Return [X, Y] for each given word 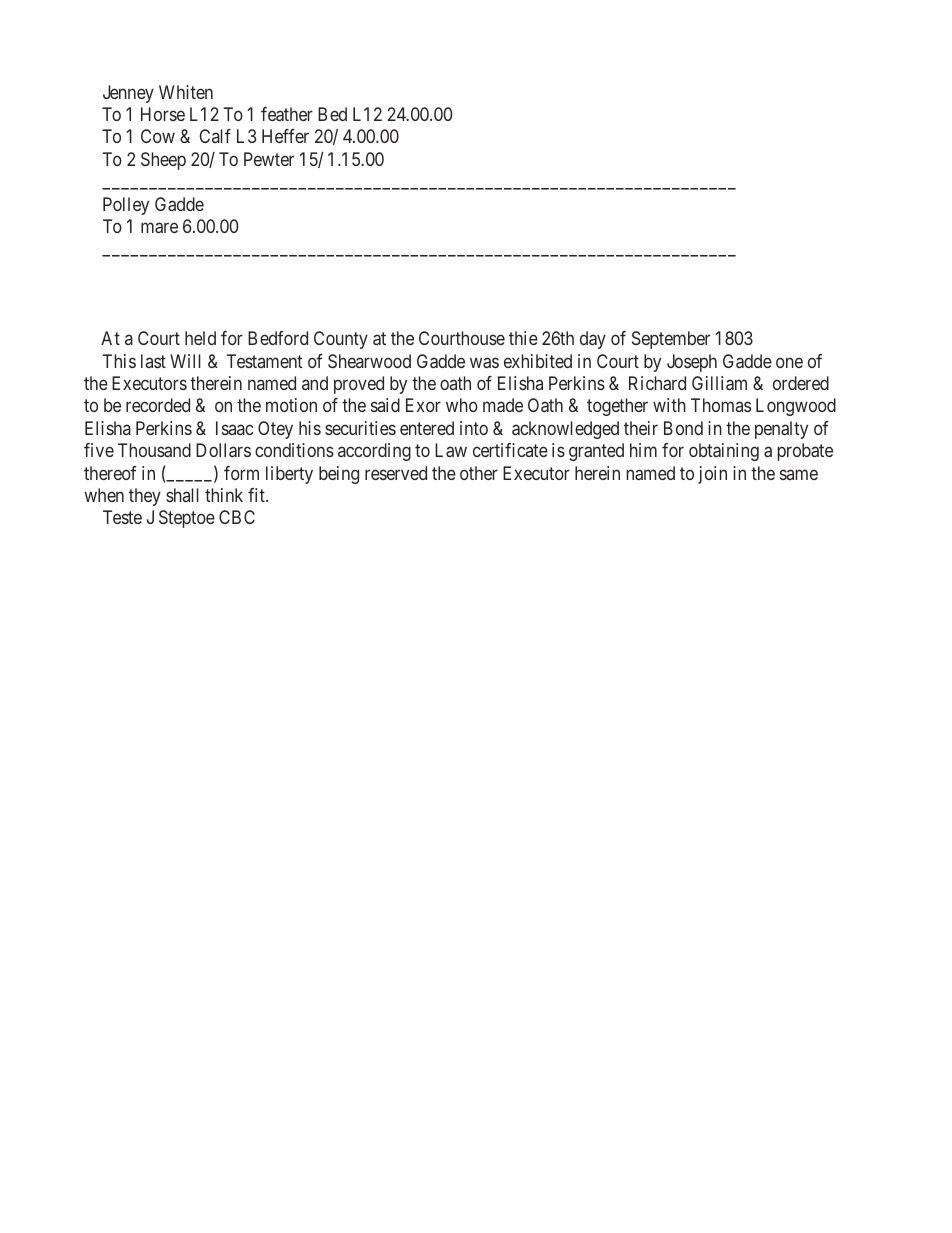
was [484, 362]
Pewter [269, 159]
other [479, 473]
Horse [163, 114]
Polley [126, 206]
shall [182, 495]
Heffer [285, 136]
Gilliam [719, 383]
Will [185, 361]
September [671, 340]
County [341, 340]
